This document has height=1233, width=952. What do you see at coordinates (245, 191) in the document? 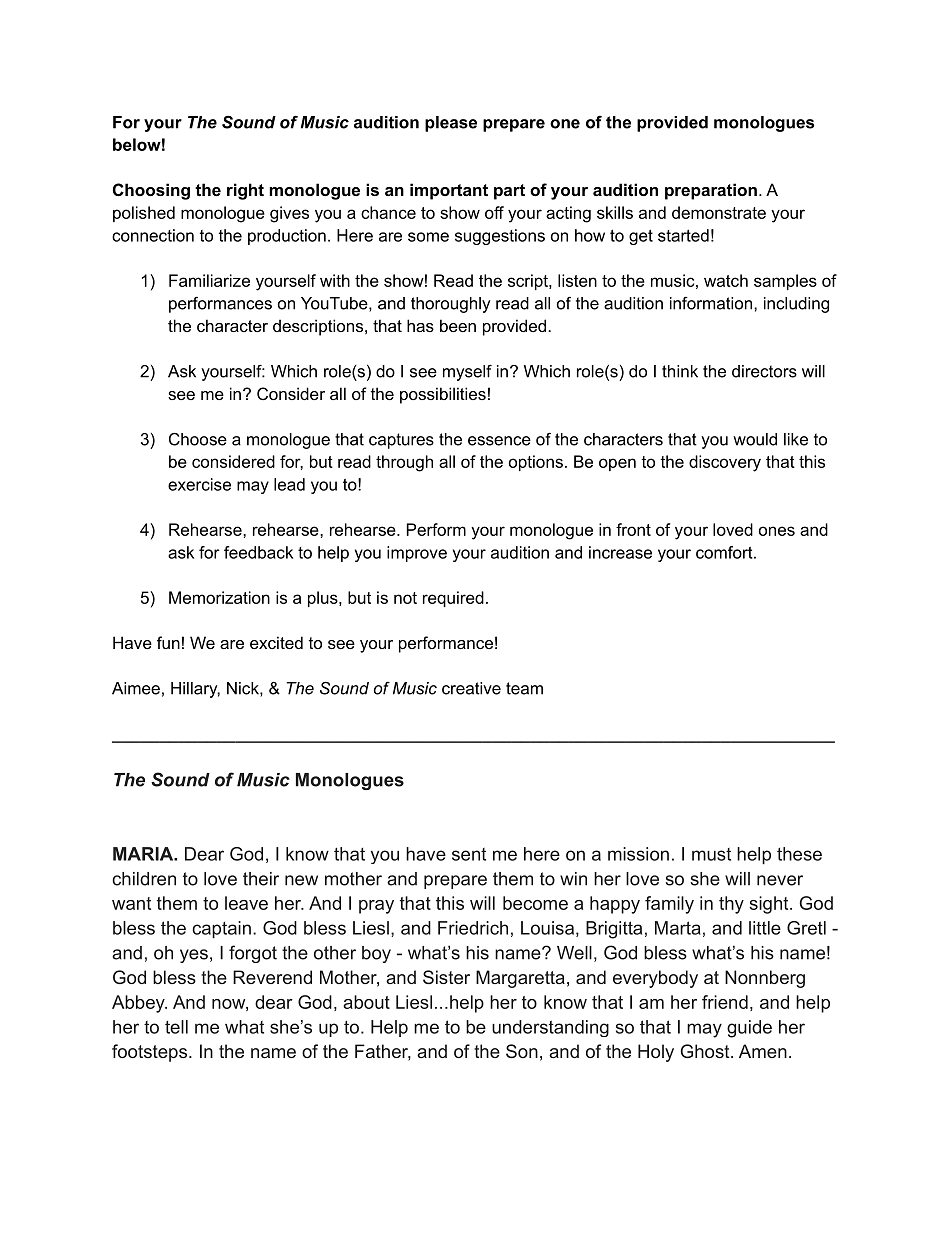
I see `right` at bounding box center [245, 191].
